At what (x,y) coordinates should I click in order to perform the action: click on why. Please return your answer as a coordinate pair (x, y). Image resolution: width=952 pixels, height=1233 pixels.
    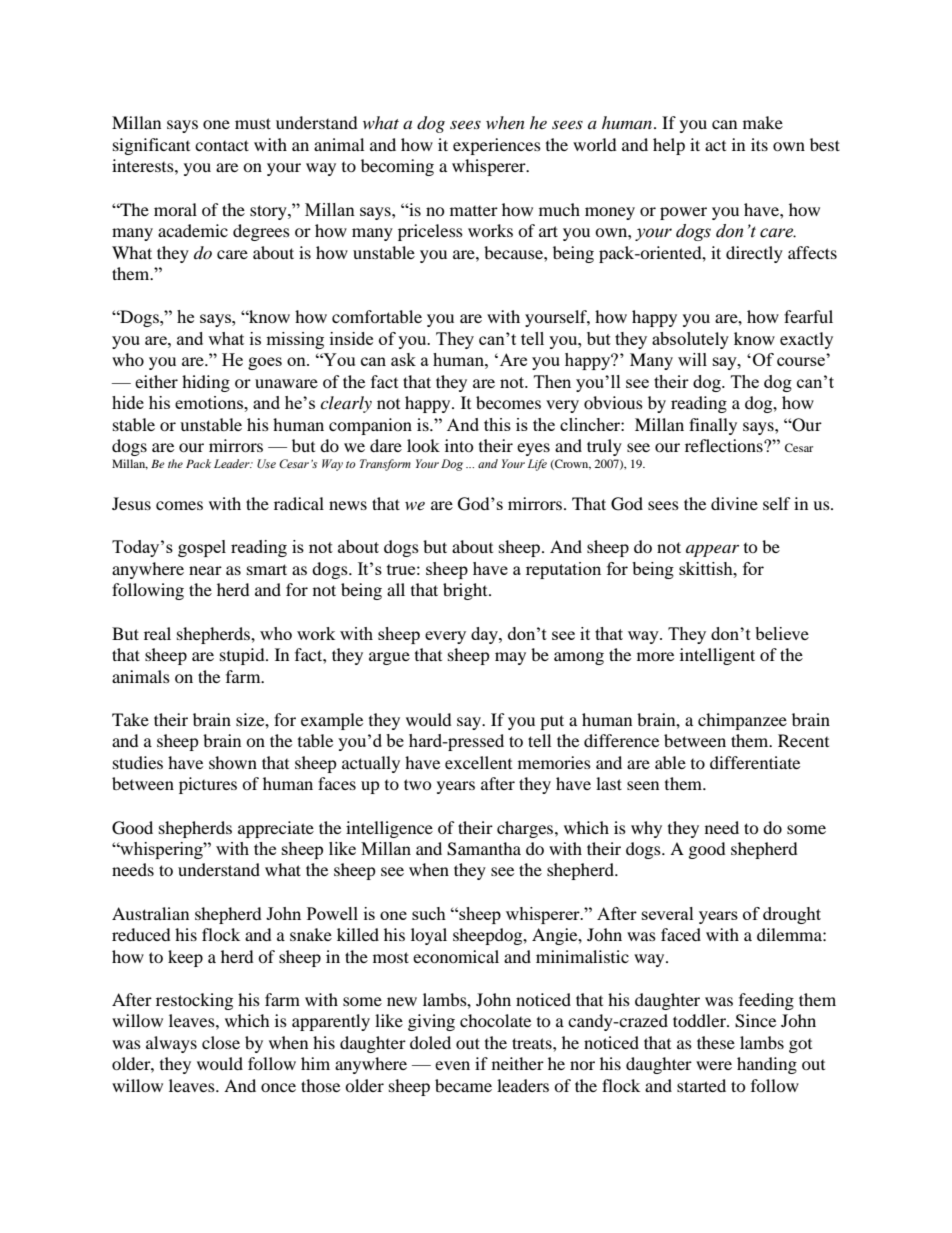
    Looking at the image, I should click on (646, 829).
